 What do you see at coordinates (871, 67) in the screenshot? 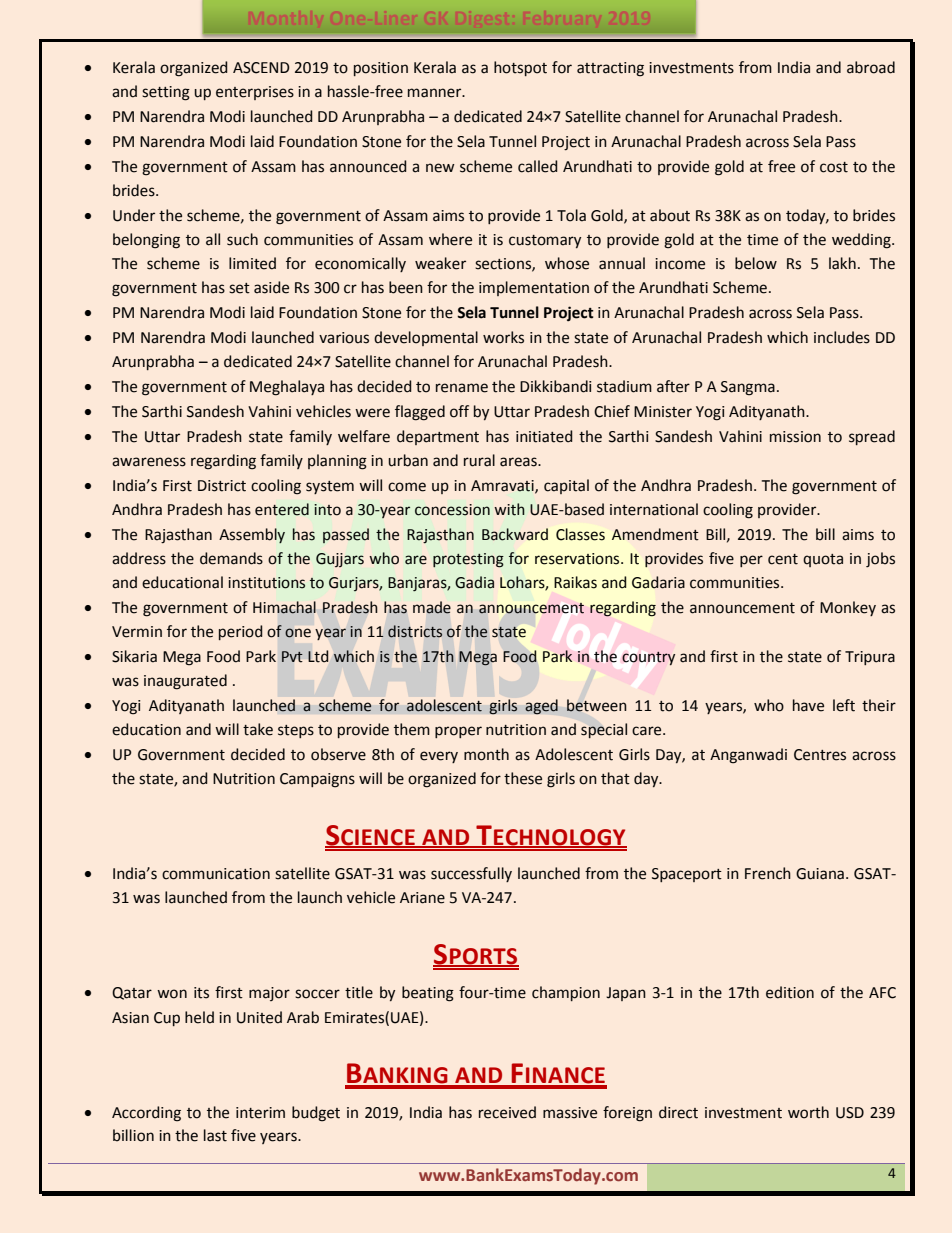
I see `abroad` at bounding box center [871, 67].
